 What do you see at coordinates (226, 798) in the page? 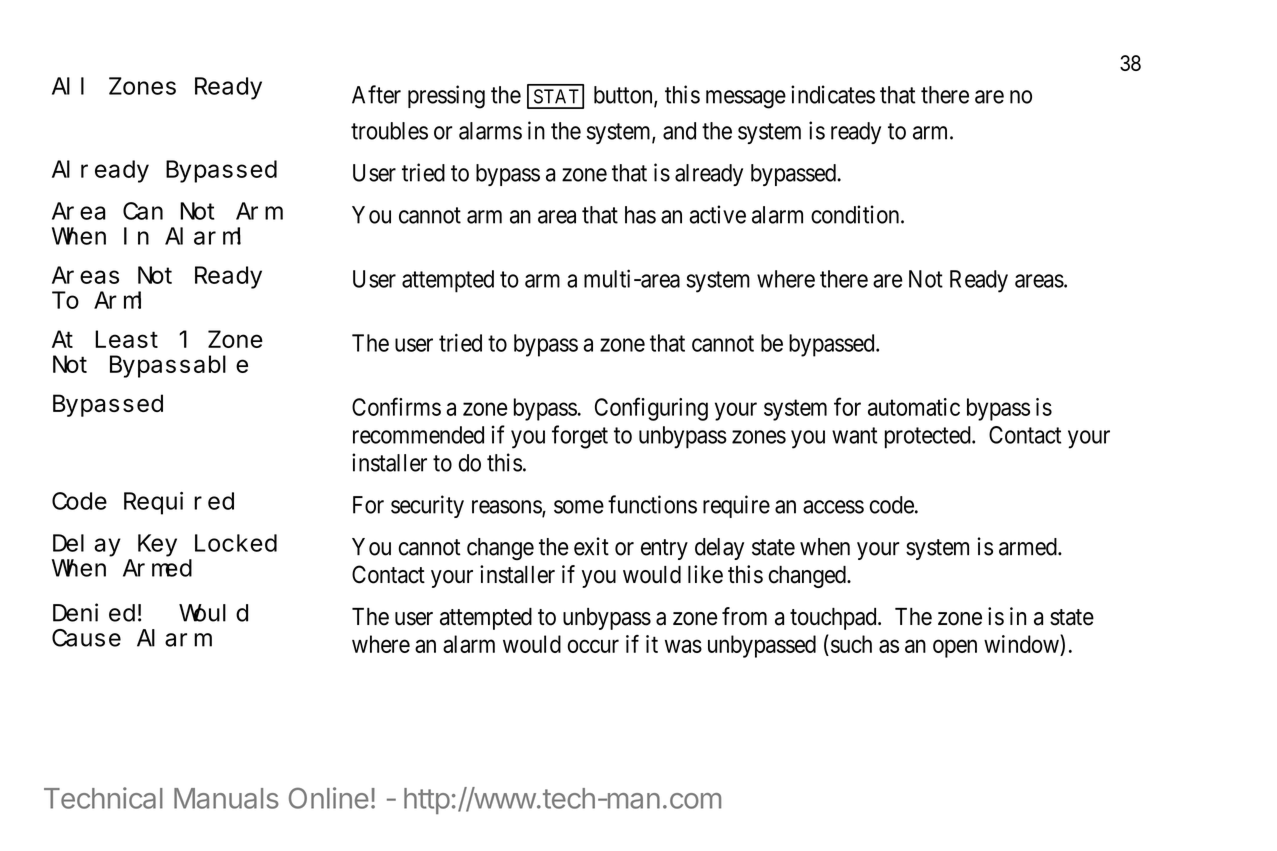
I see `Manuals` at bounding box center [226, 798].
